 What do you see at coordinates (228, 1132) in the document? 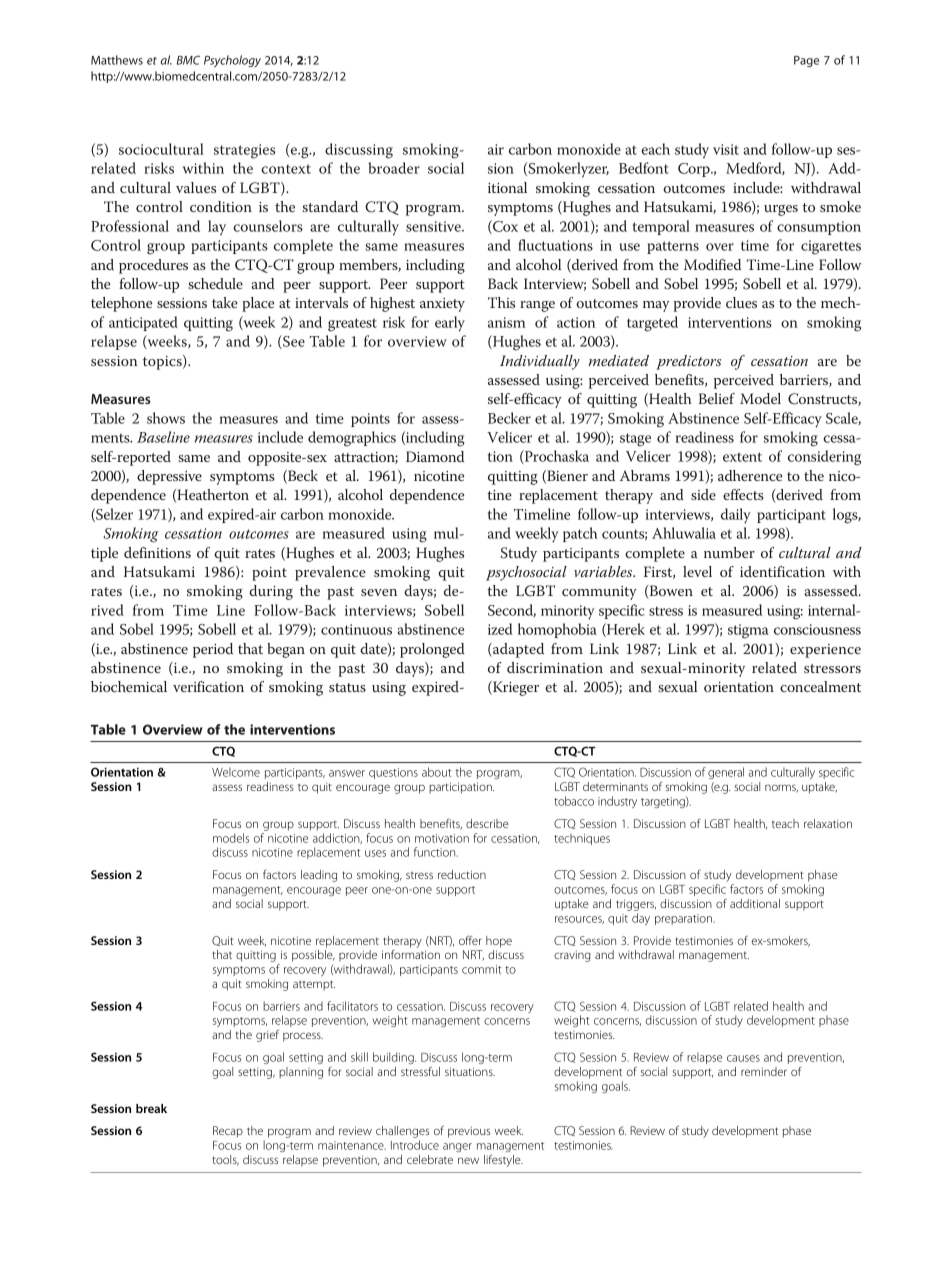
I see `Recap` at bounding box center [228, 1132].
